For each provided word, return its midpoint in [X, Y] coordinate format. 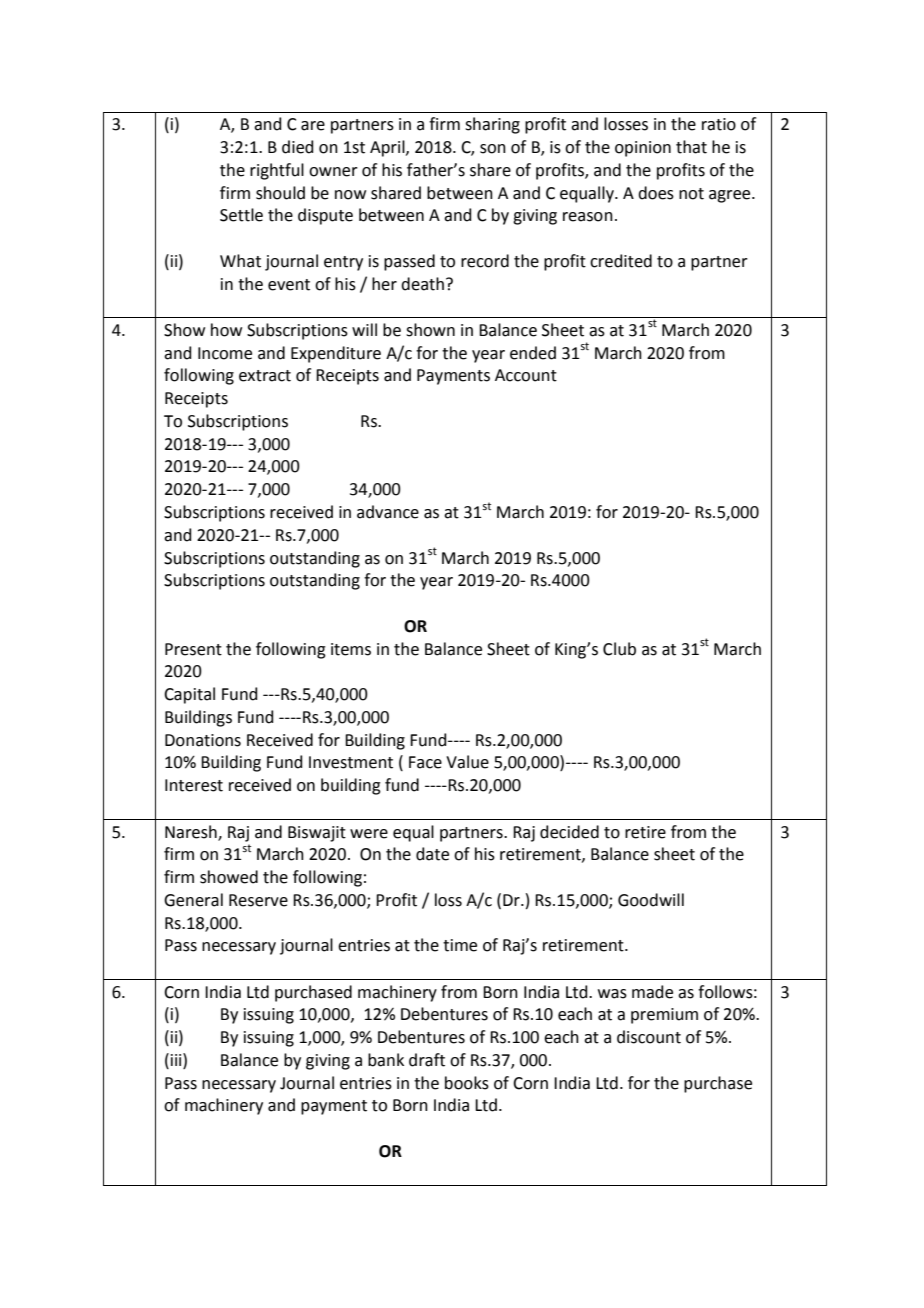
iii [177, 1059]
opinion [643, 149]
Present [193, 649]
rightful [277, 171]
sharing [492, 125]
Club [619, 649]
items [351, 649]
